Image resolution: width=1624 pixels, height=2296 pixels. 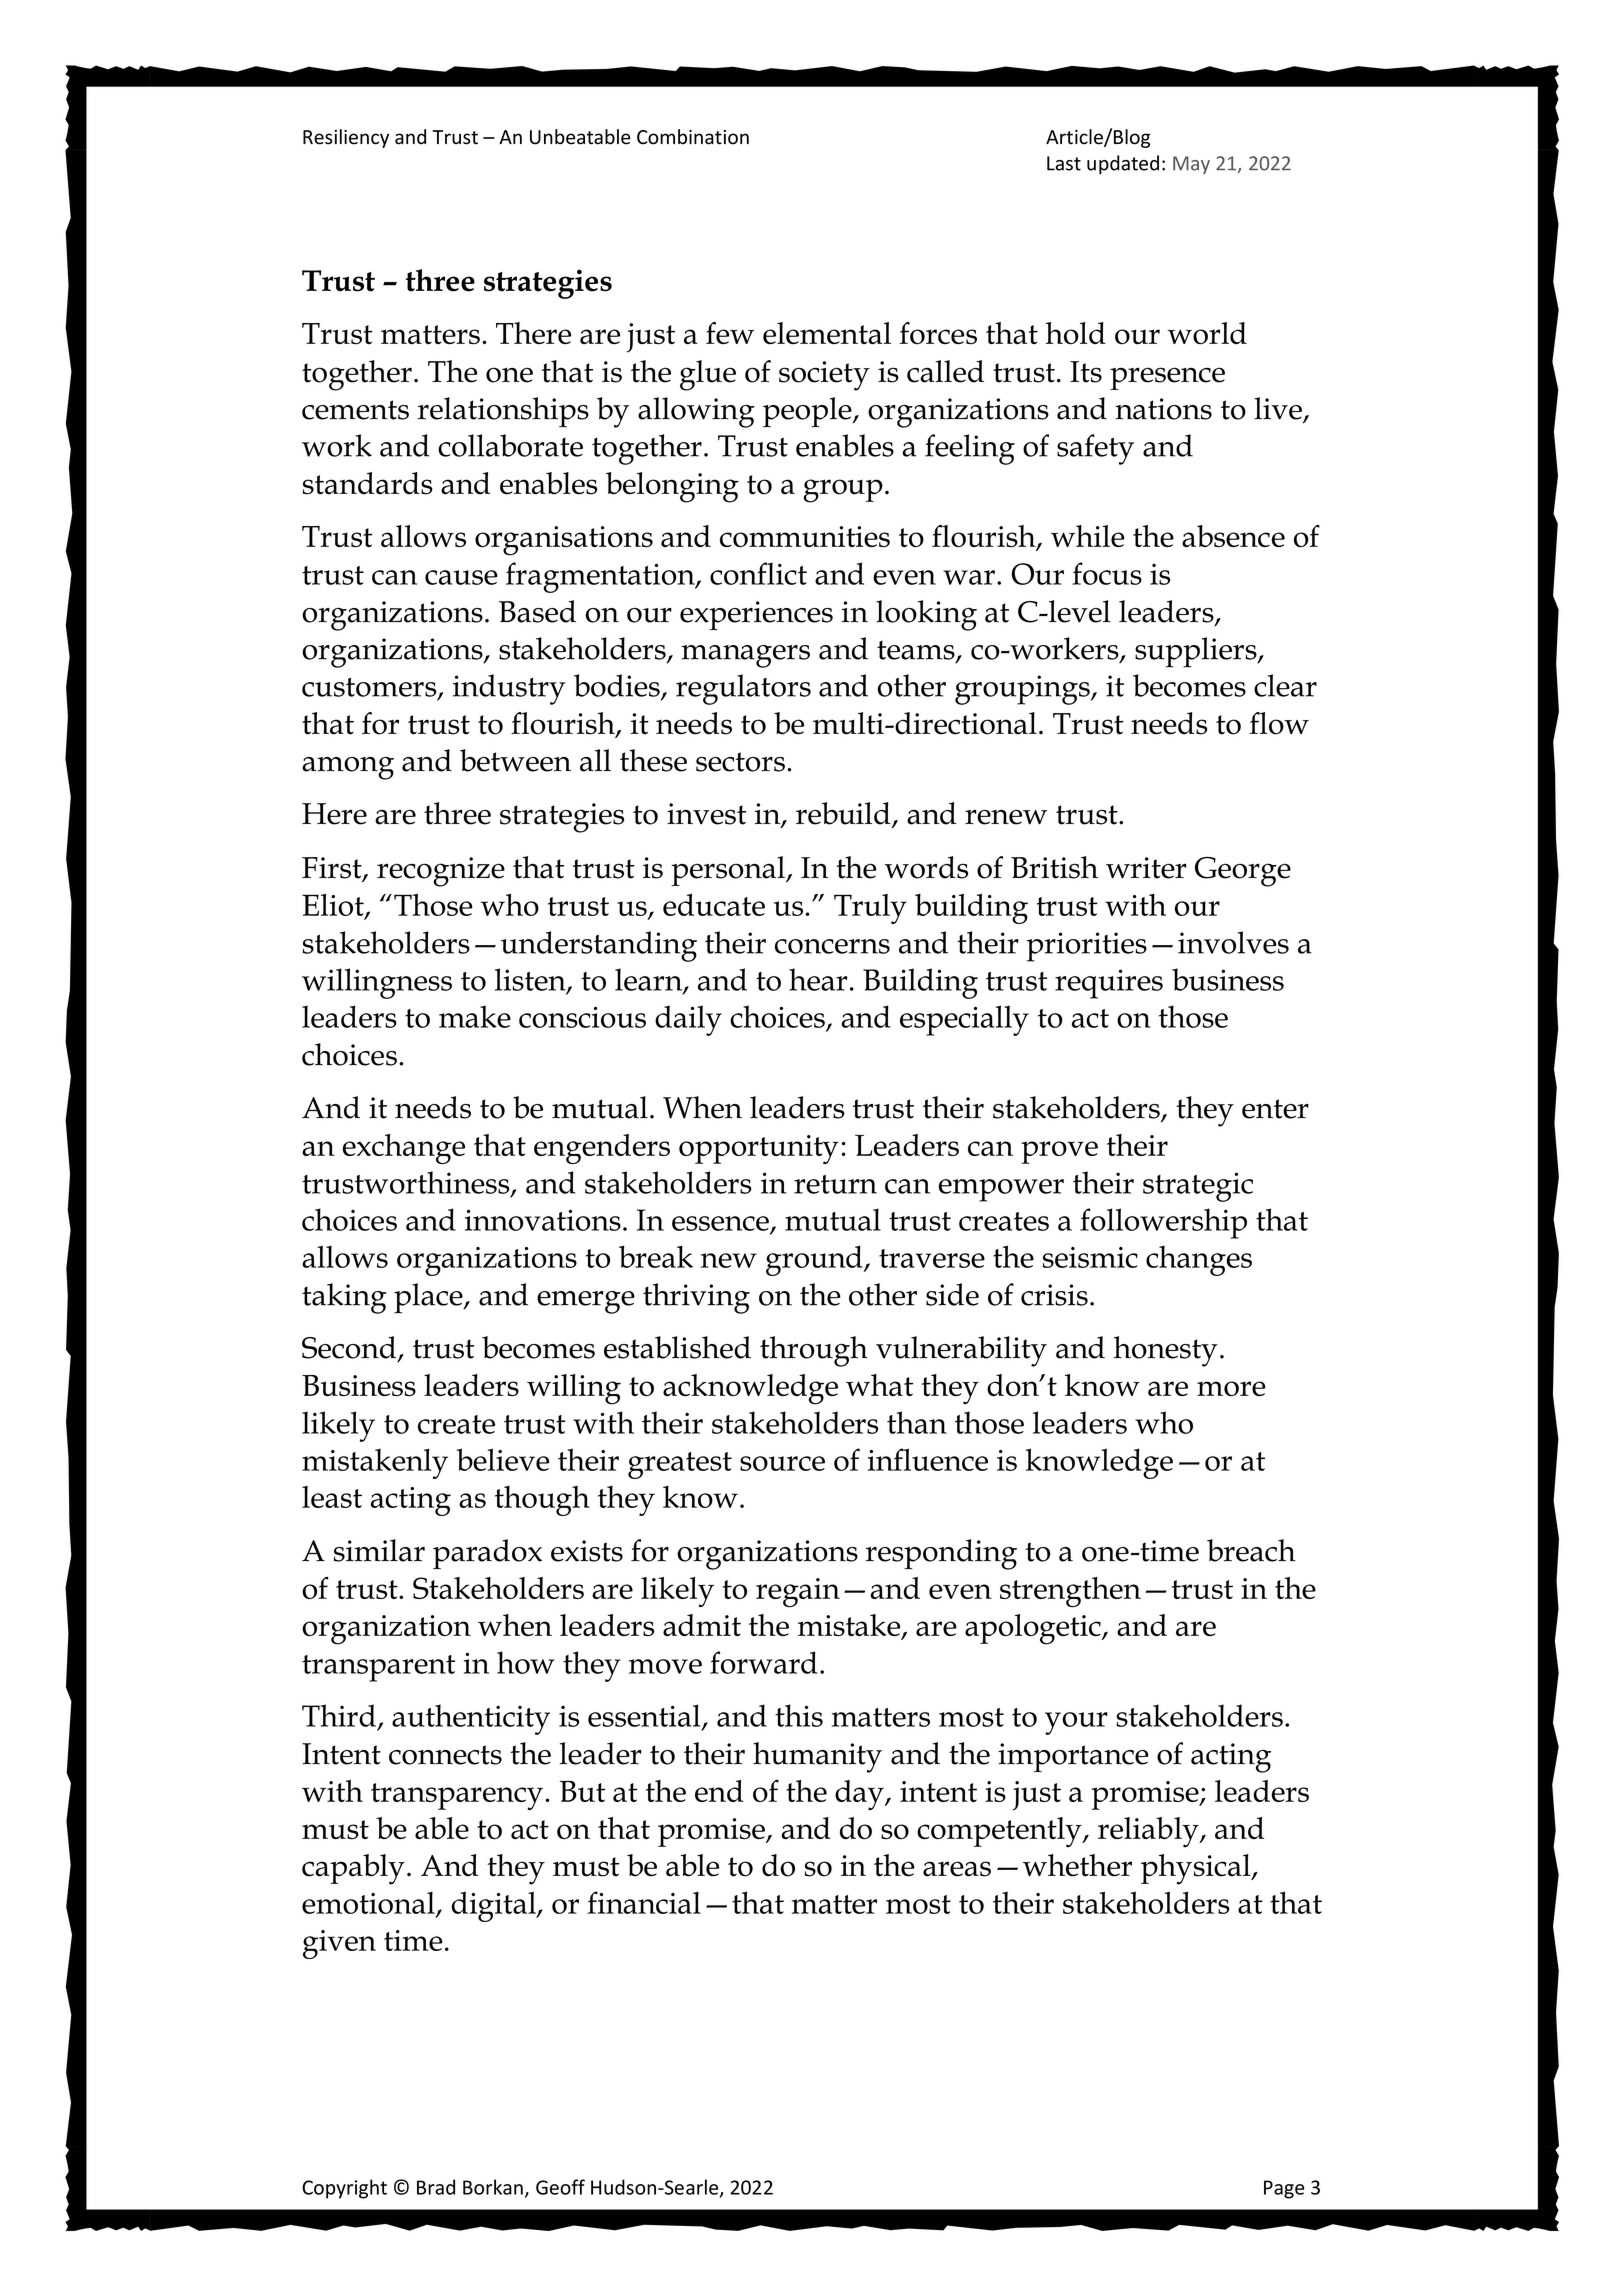 What do you see at coordinates (743, 689) in the document?
I see `regulators` at bounding box center [743, 689].
